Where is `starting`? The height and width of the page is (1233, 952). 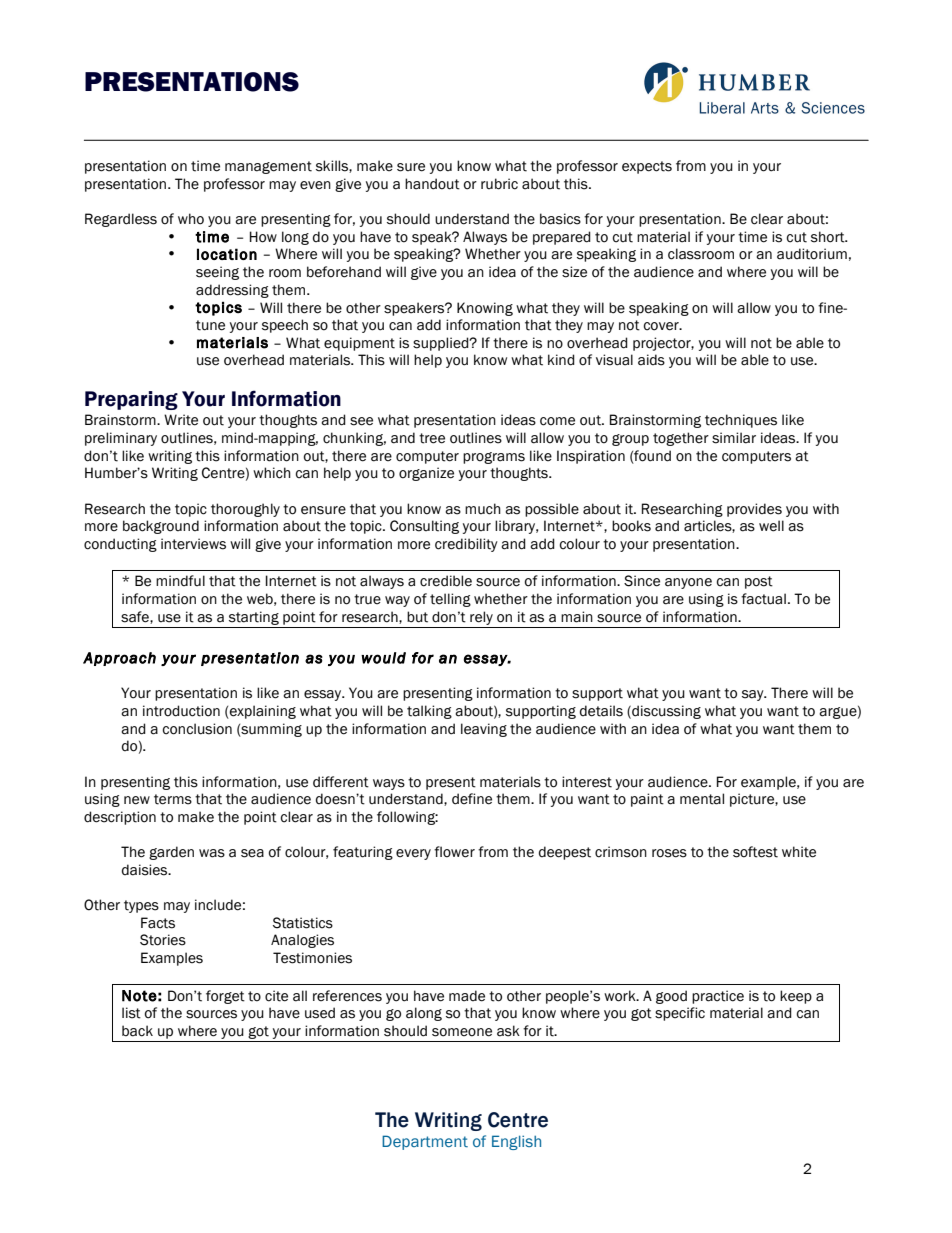
starting is located at coordinates (254, 618).
